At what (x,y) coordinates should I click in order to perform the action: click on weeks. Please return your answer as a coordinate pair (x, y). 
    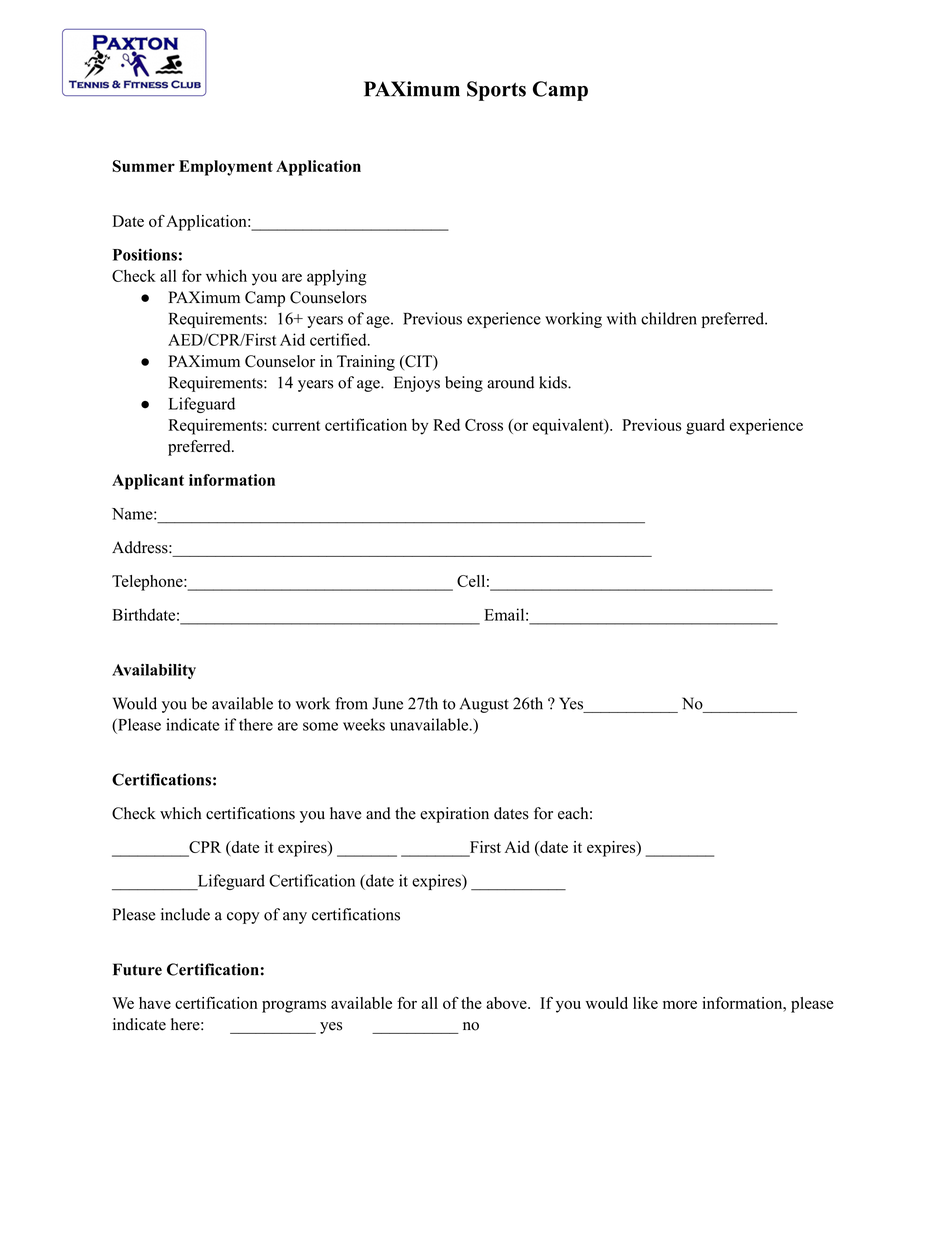
    Looking at the image, I should click on (364, 724).
